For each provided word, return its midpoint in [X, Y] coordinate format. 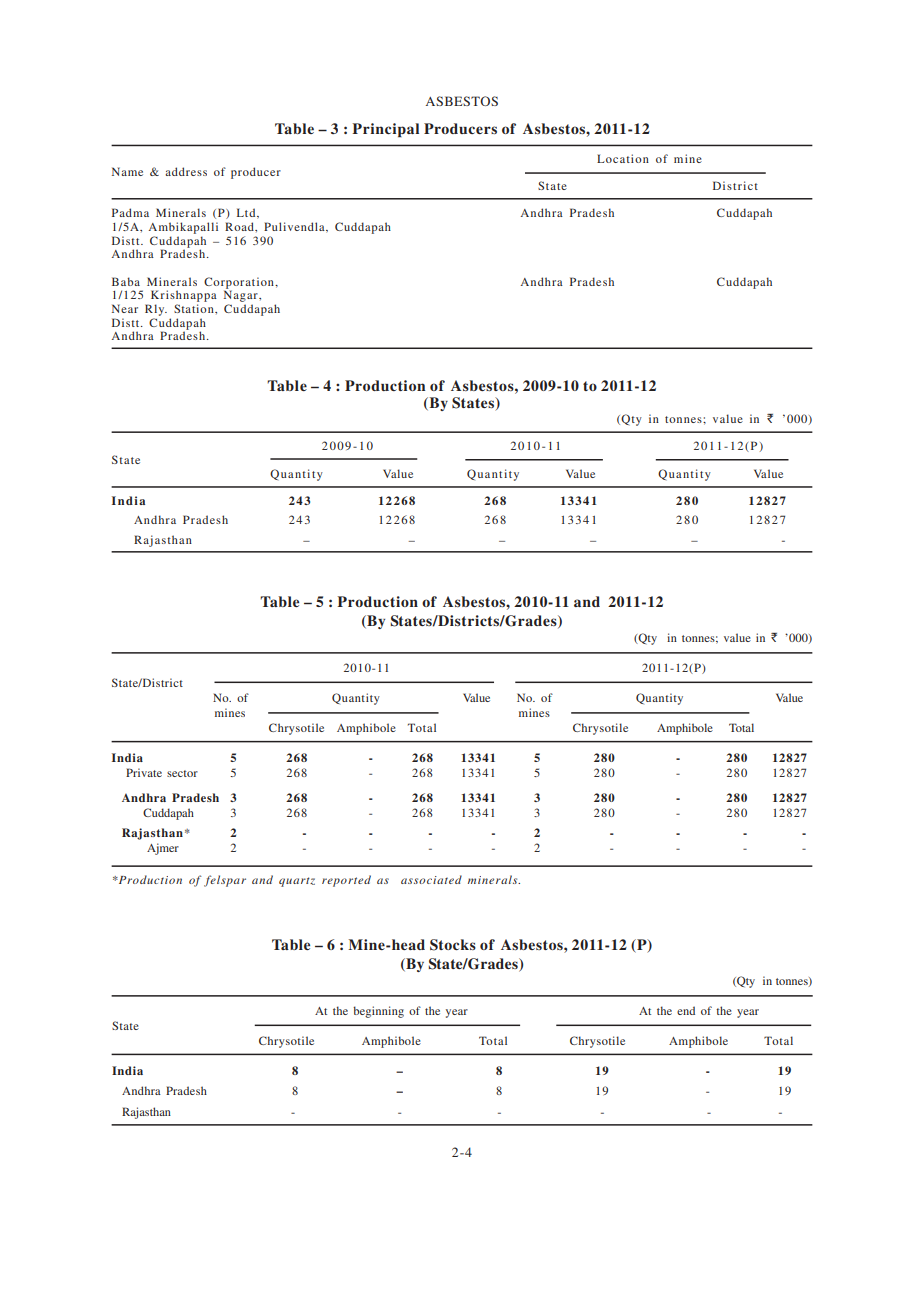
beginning [378, 1012]
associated [431, 879]
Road [240, 226]
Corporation [240, 284]
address [186, 171]
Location [623, 158]
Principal [386, 130]
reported [346, 881]
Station [195, 308]
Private [144, 772]
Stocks [453, 945]
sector [182, 773]
